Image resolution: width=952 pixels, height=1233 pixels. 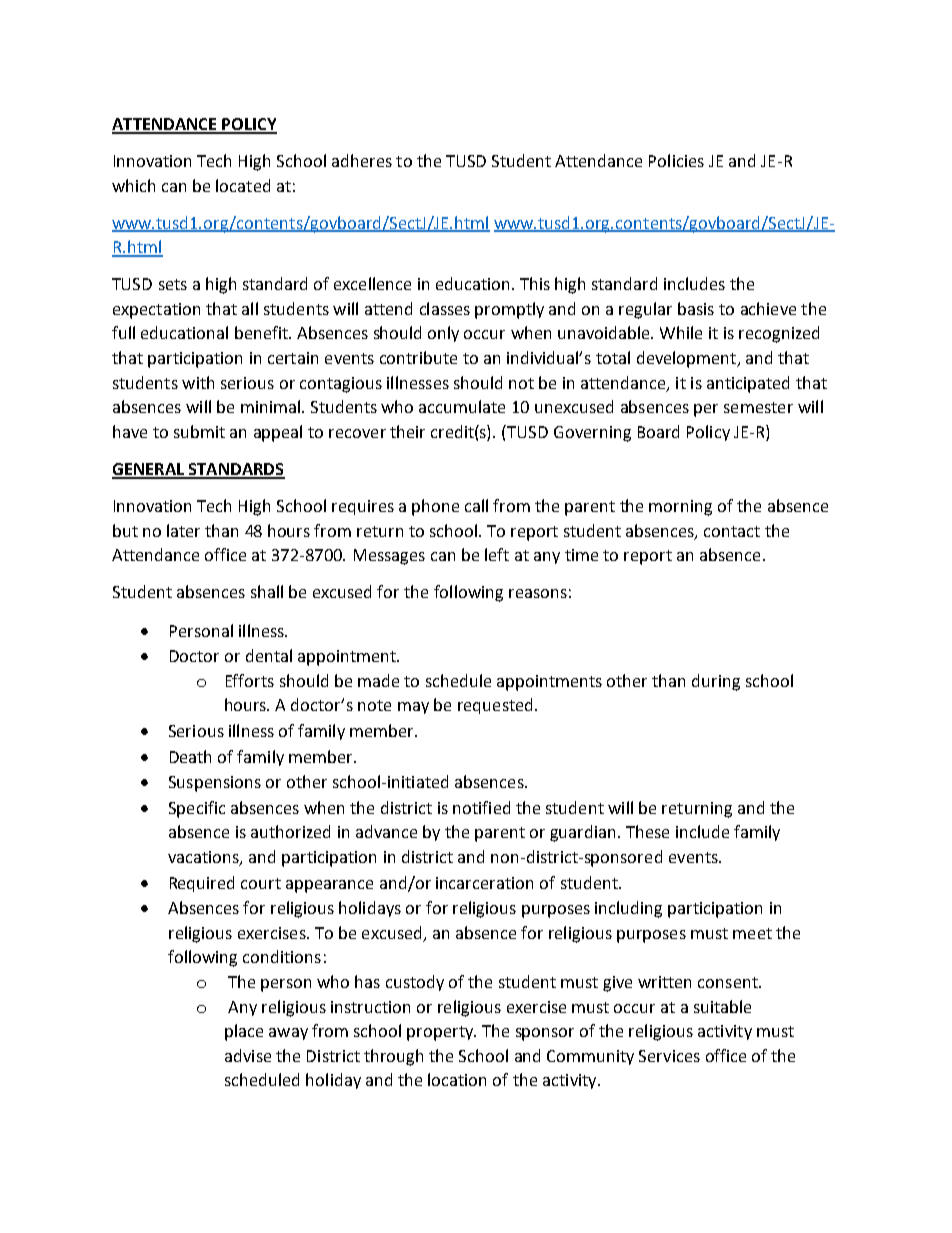 What do you see at coordinates (676, 160) in the screenshot?
I see `Policies` at bounding box center [676, 160].
